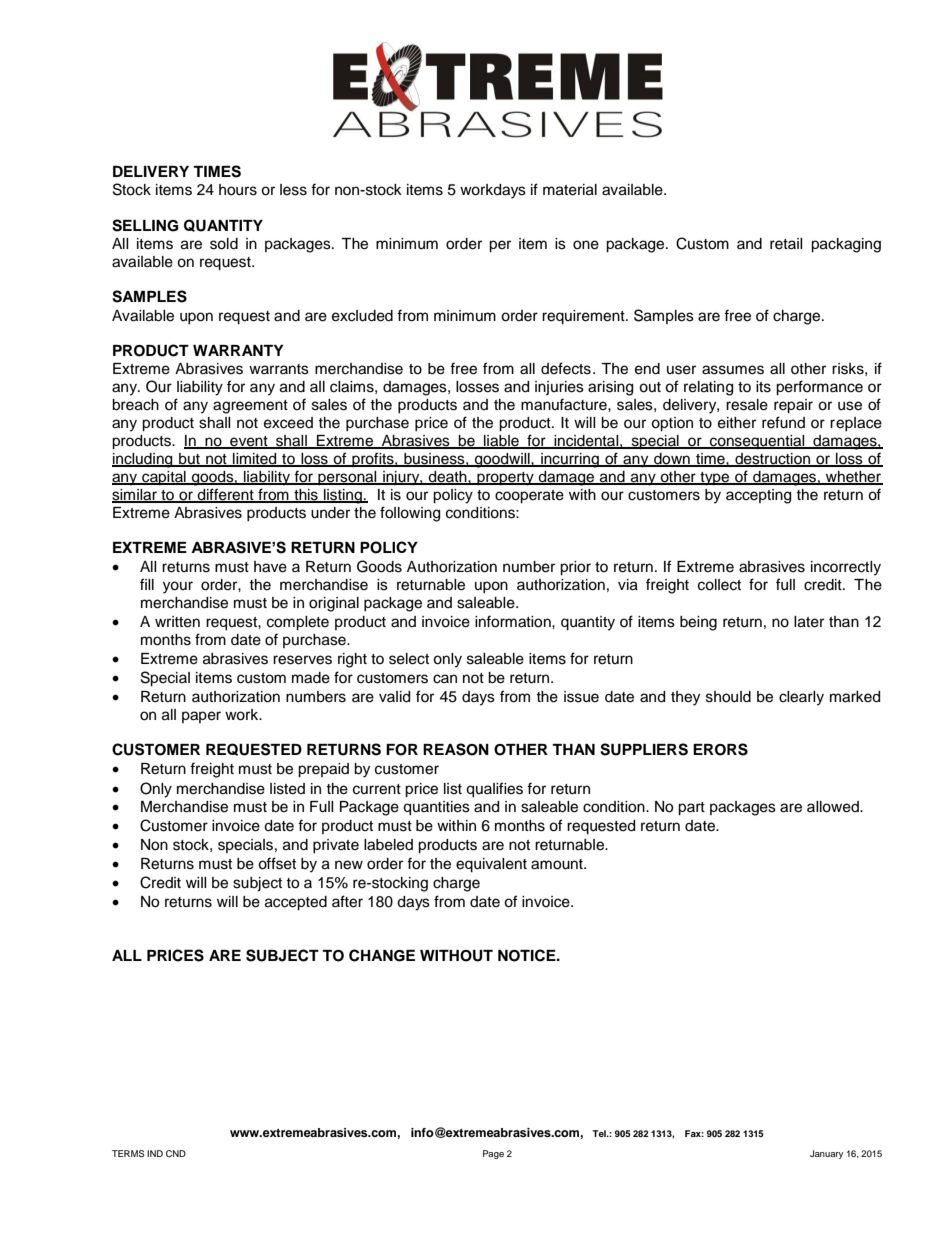  Describe the element at coordinates (296, 903) in the page. I see `accepted` at that location.
